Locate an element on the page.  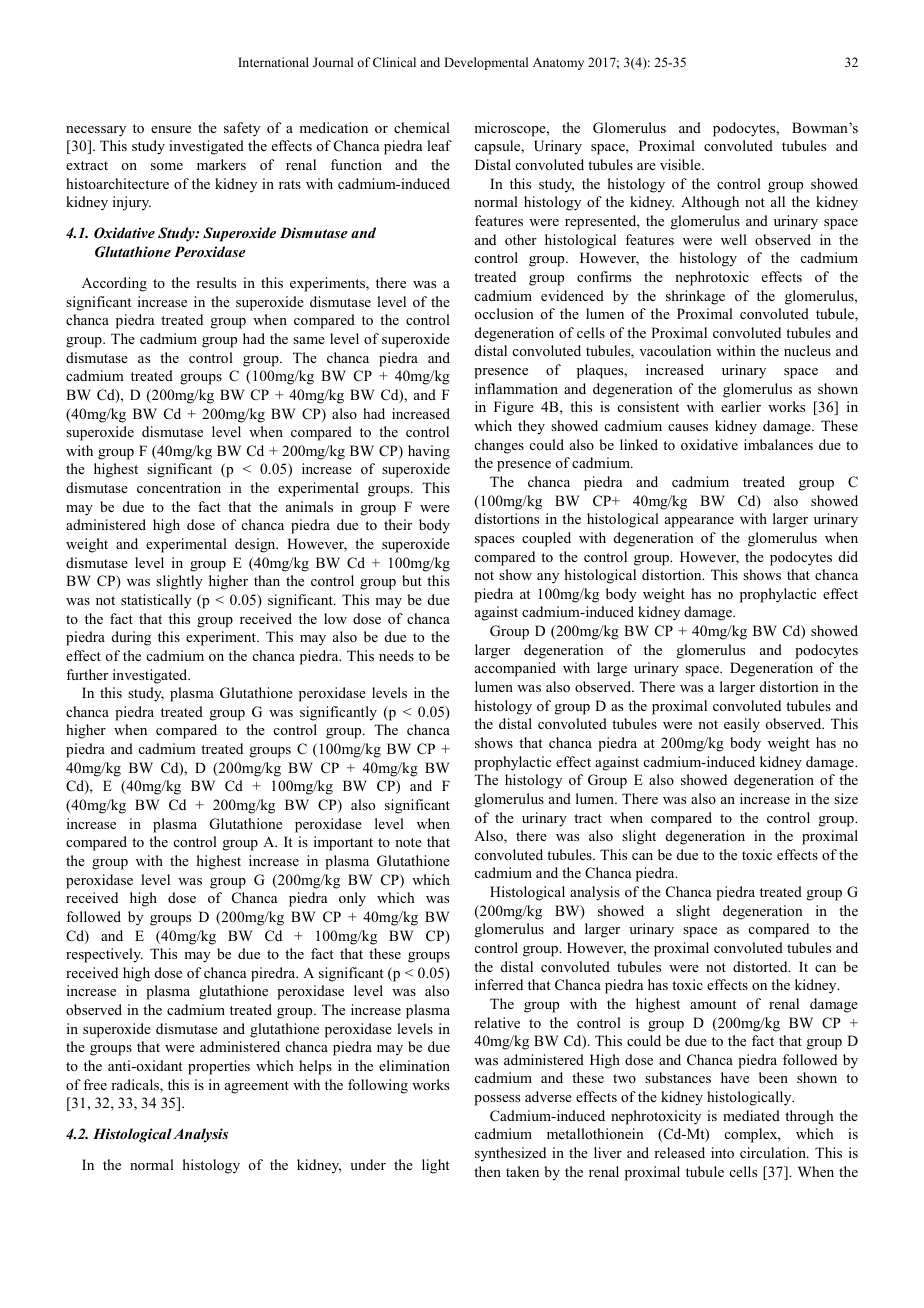
statistically is located at coordinates (156, 601).
